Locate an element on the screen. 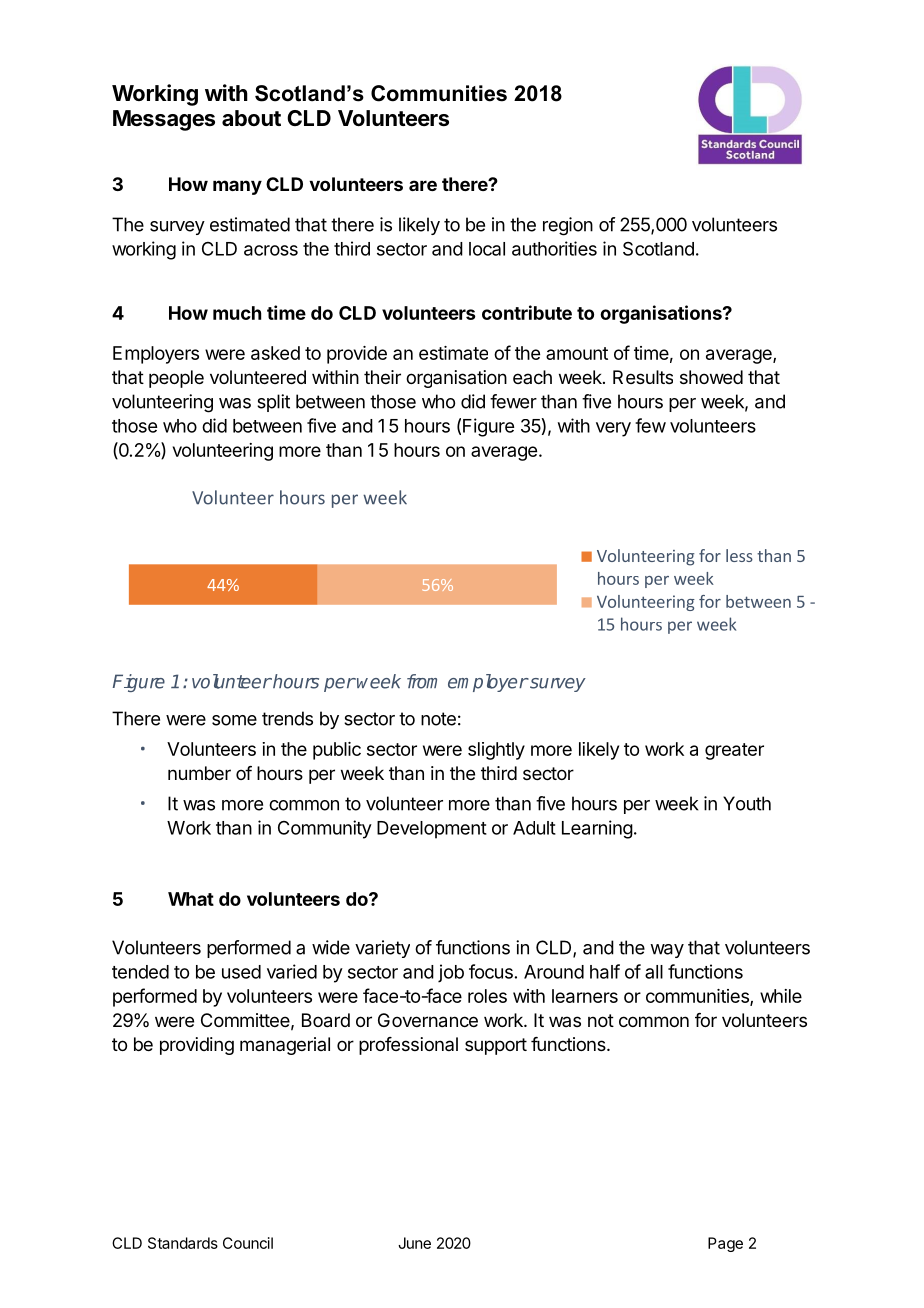  Page is located at coordinates (725, 1244).
